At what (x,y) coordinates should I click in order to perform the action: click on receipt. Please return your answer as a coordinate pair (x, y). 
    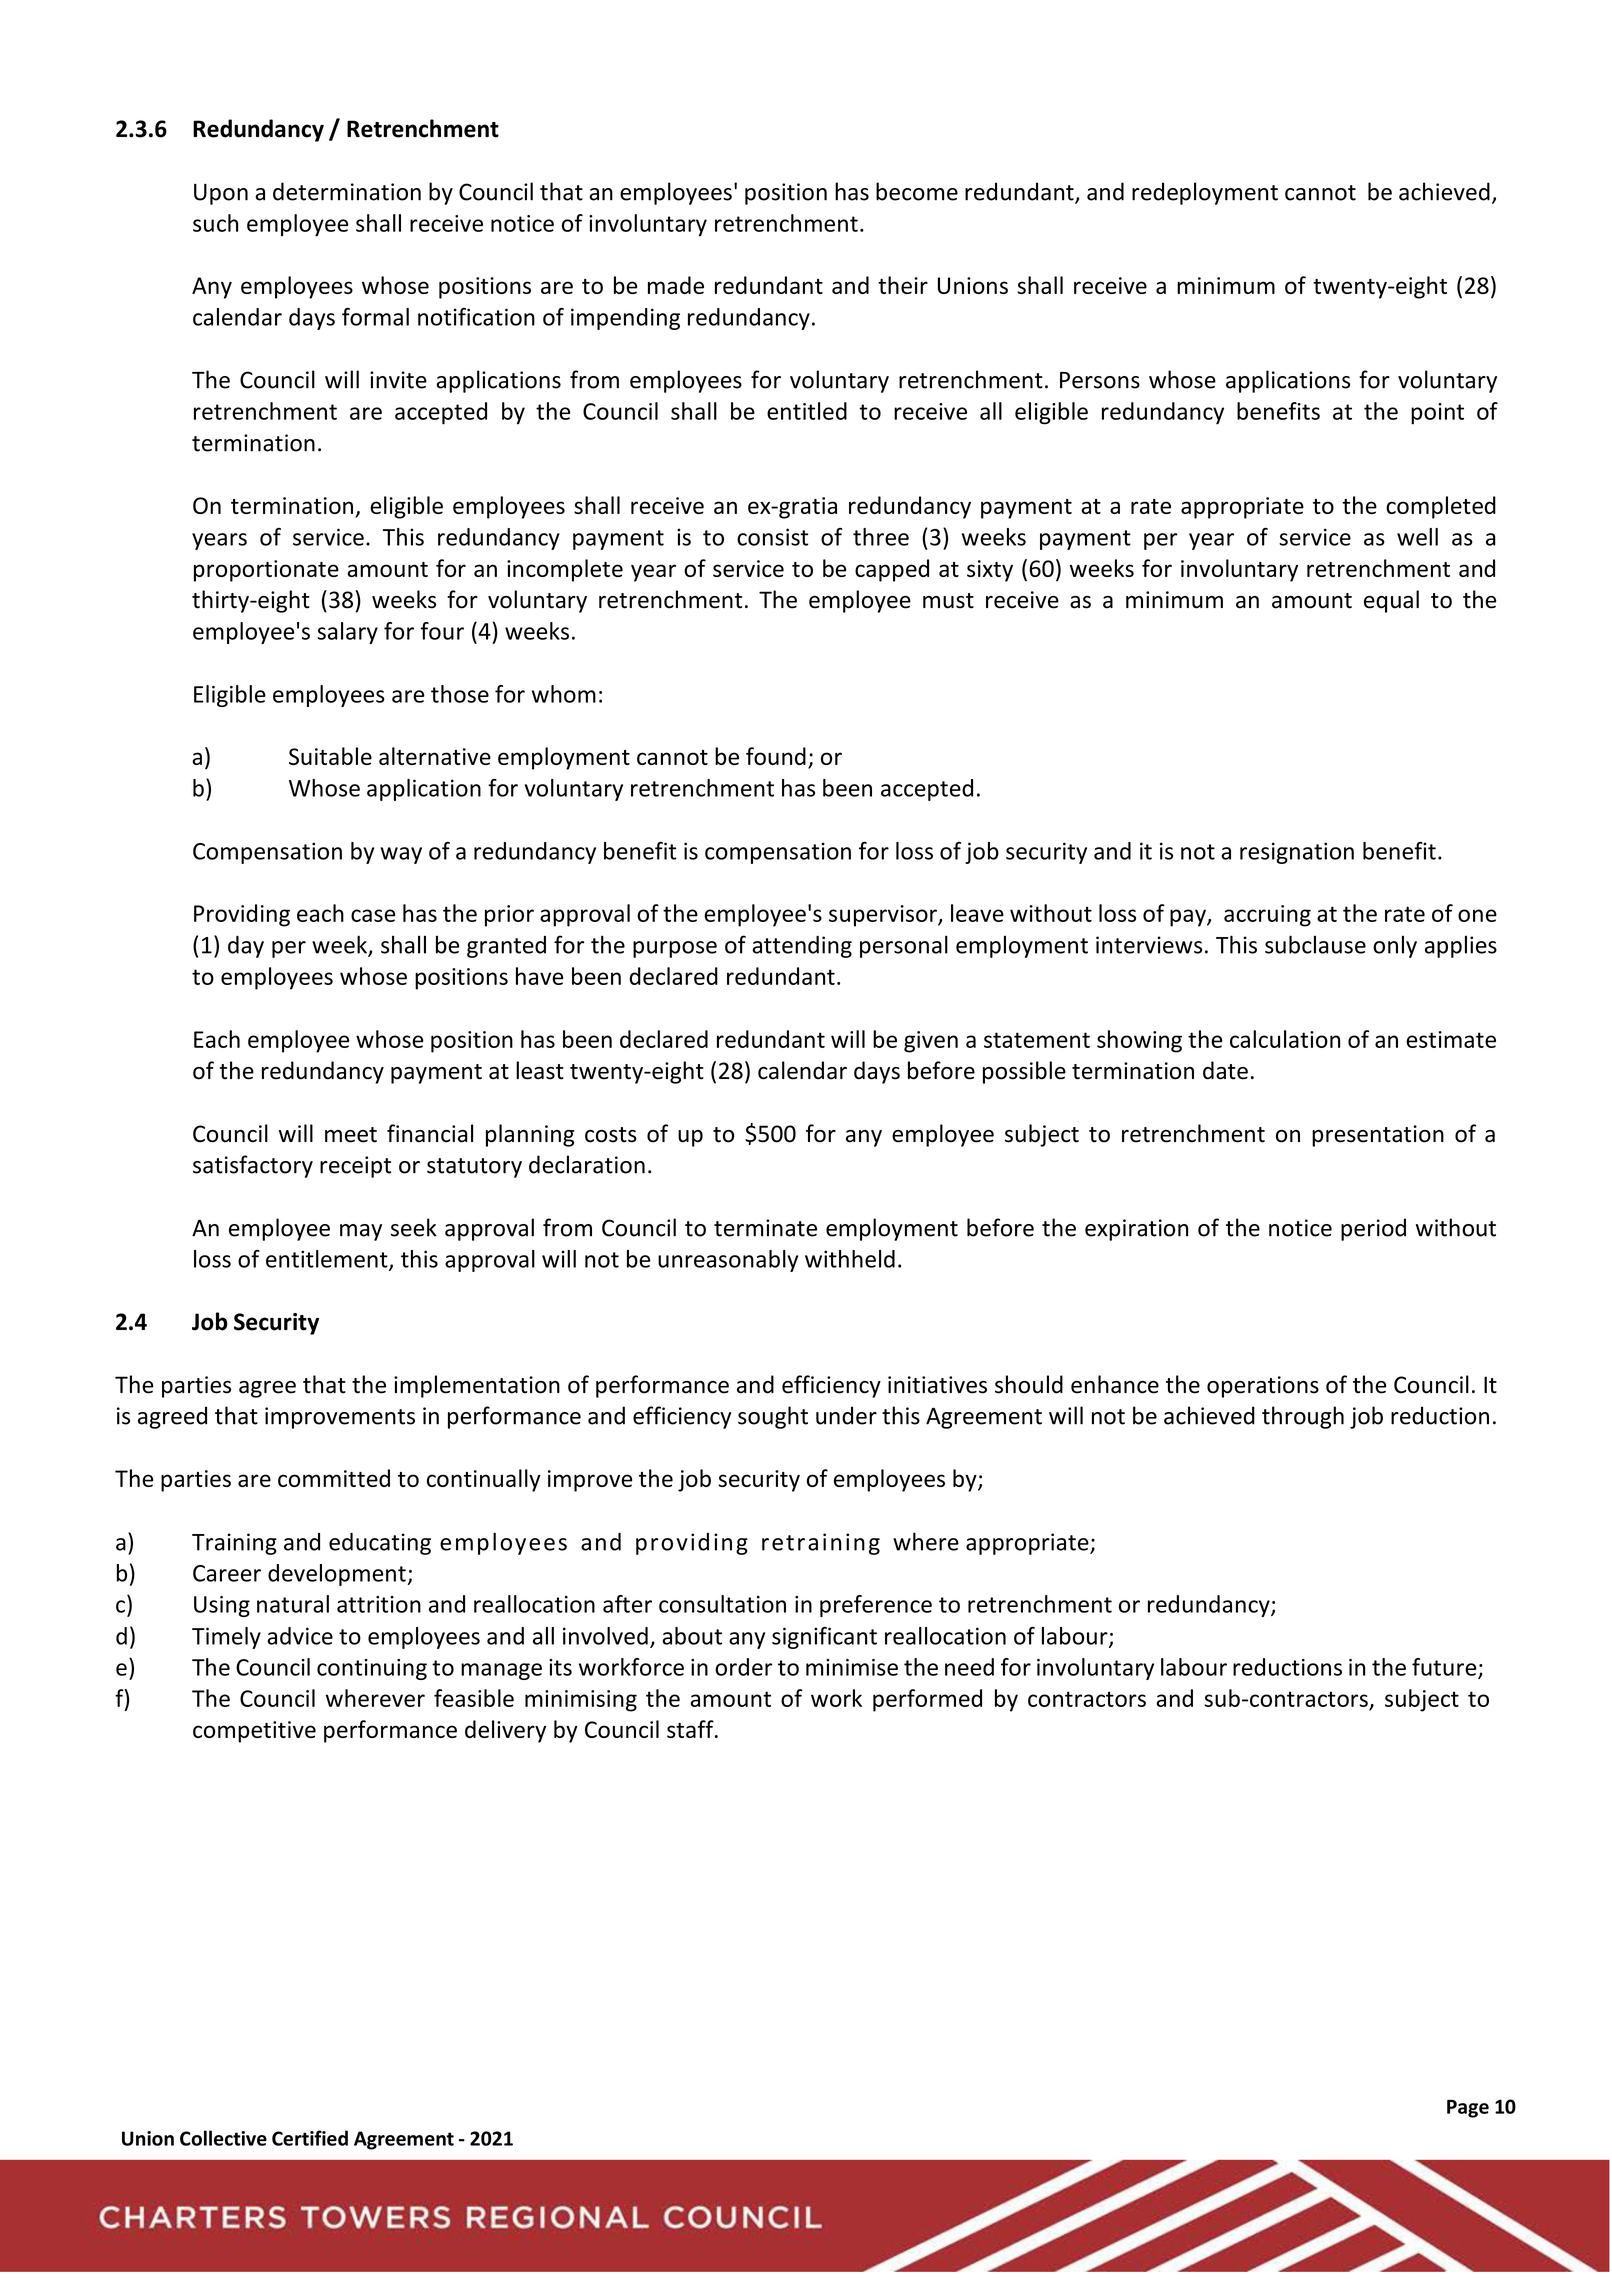
    Looking at the image, I should click on (355, 1167).
